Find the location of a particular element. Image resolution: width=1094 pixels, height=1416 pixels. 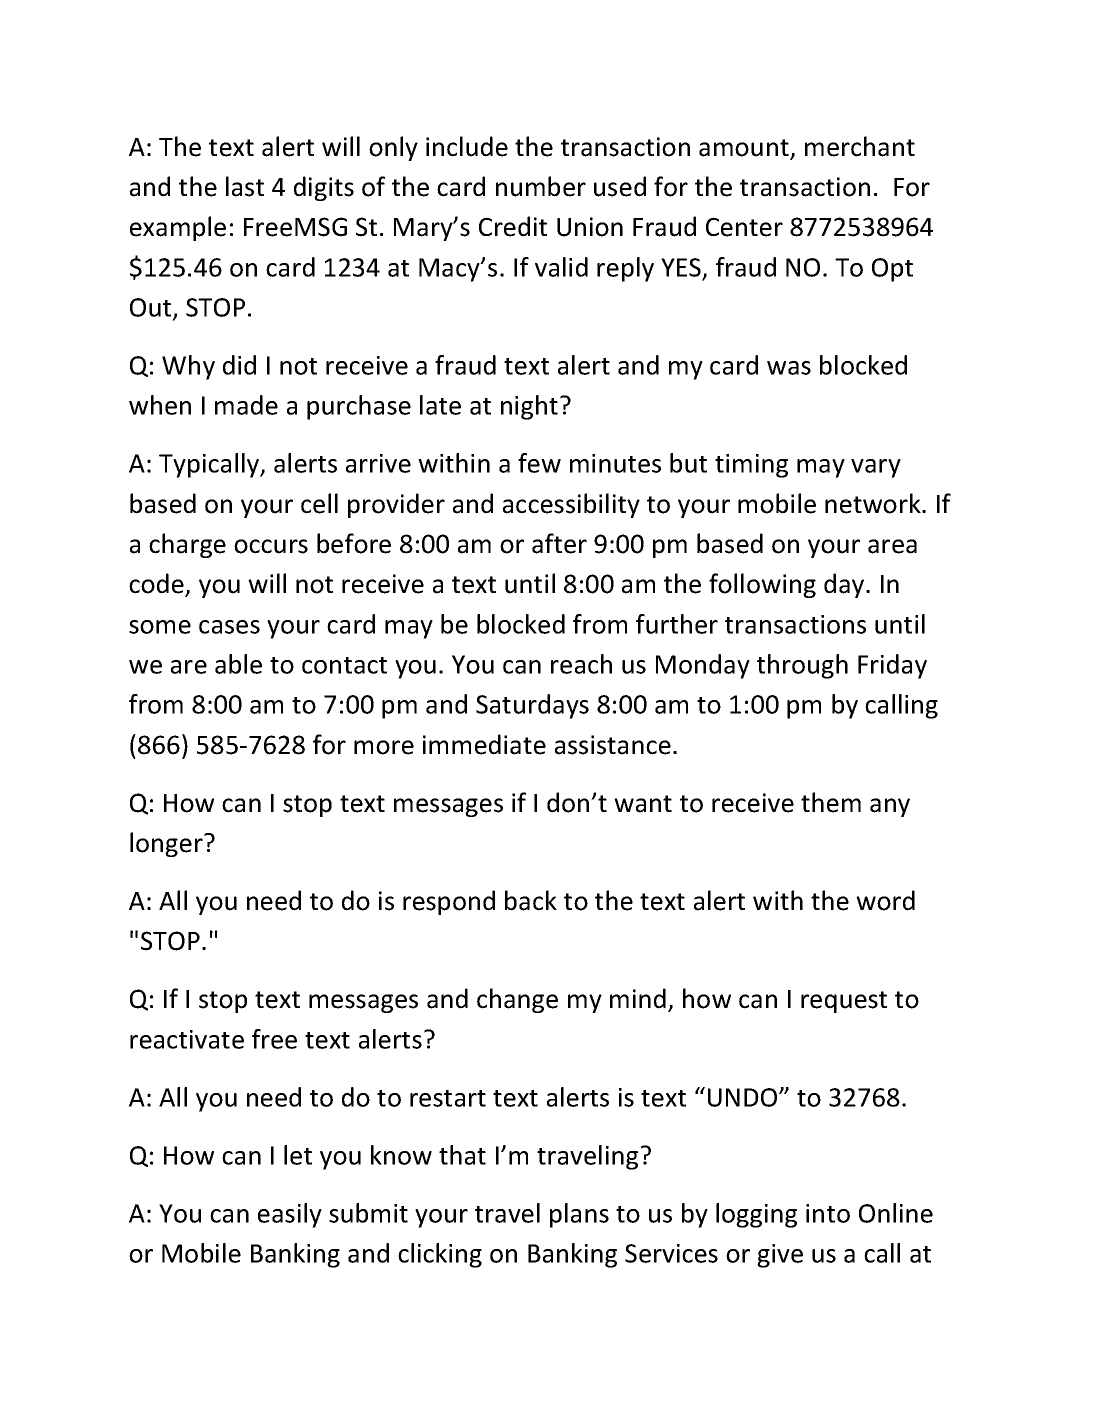

last is located at coordinates (245, 186).
